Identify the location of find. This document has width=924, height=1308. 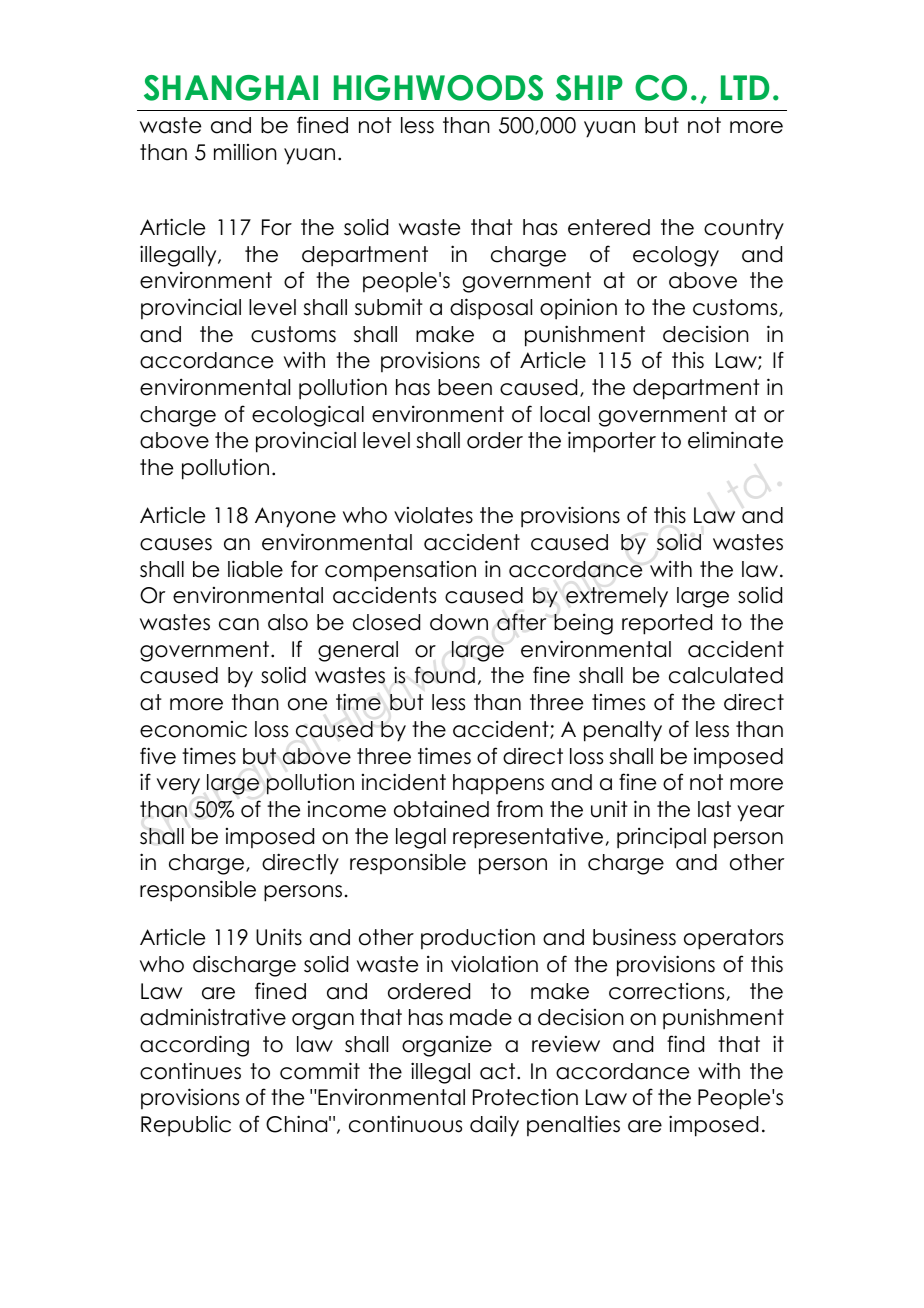
(685, 1044).
